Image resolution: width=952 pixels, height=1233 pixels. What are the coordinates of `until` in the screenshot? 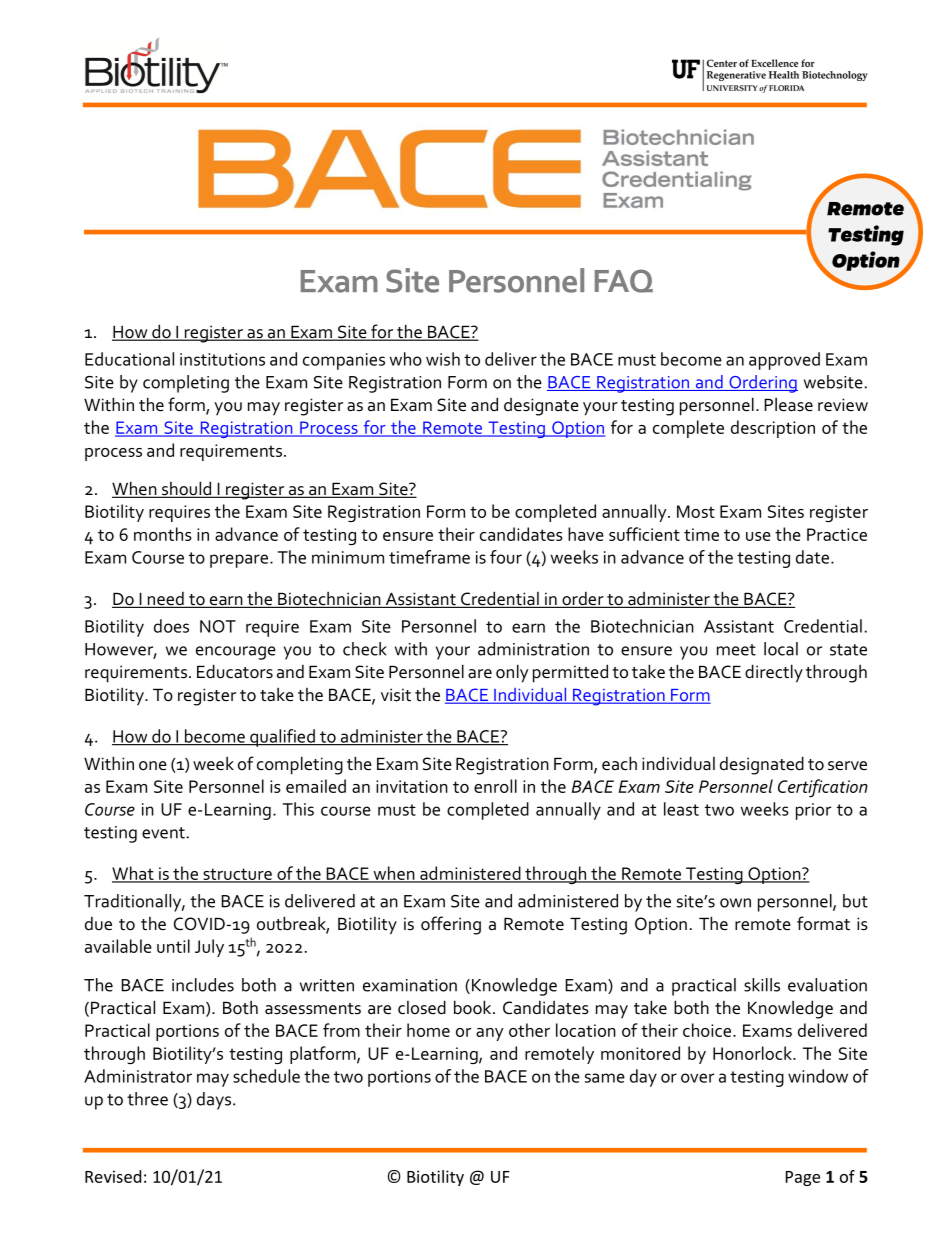 It's located at (173, 946).
